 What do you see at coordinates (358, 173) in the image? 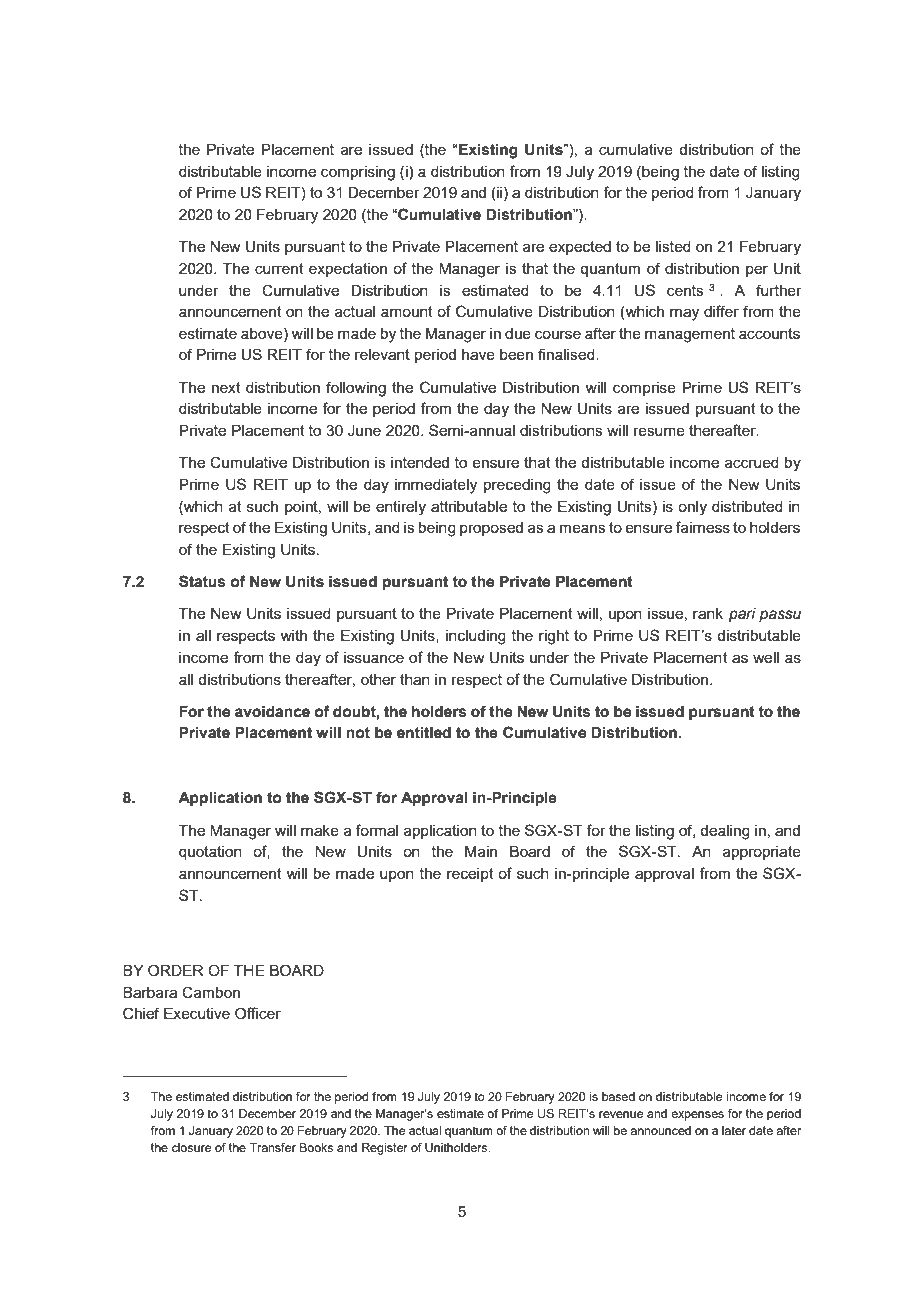
I see `comprising` at bounding box center [358, 173].
